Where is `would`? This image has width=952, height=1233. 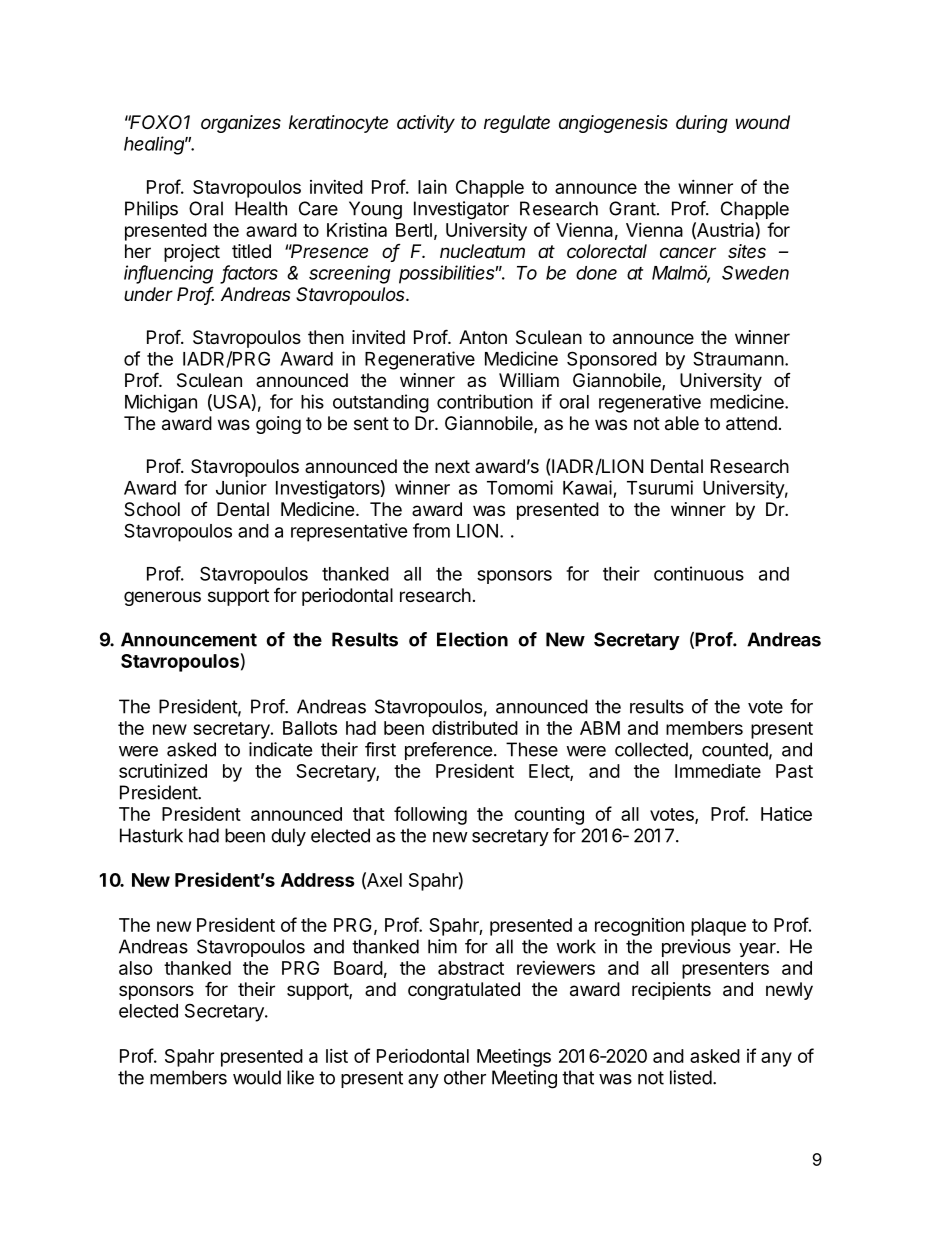
would is located at coordinates (257, 1077).
